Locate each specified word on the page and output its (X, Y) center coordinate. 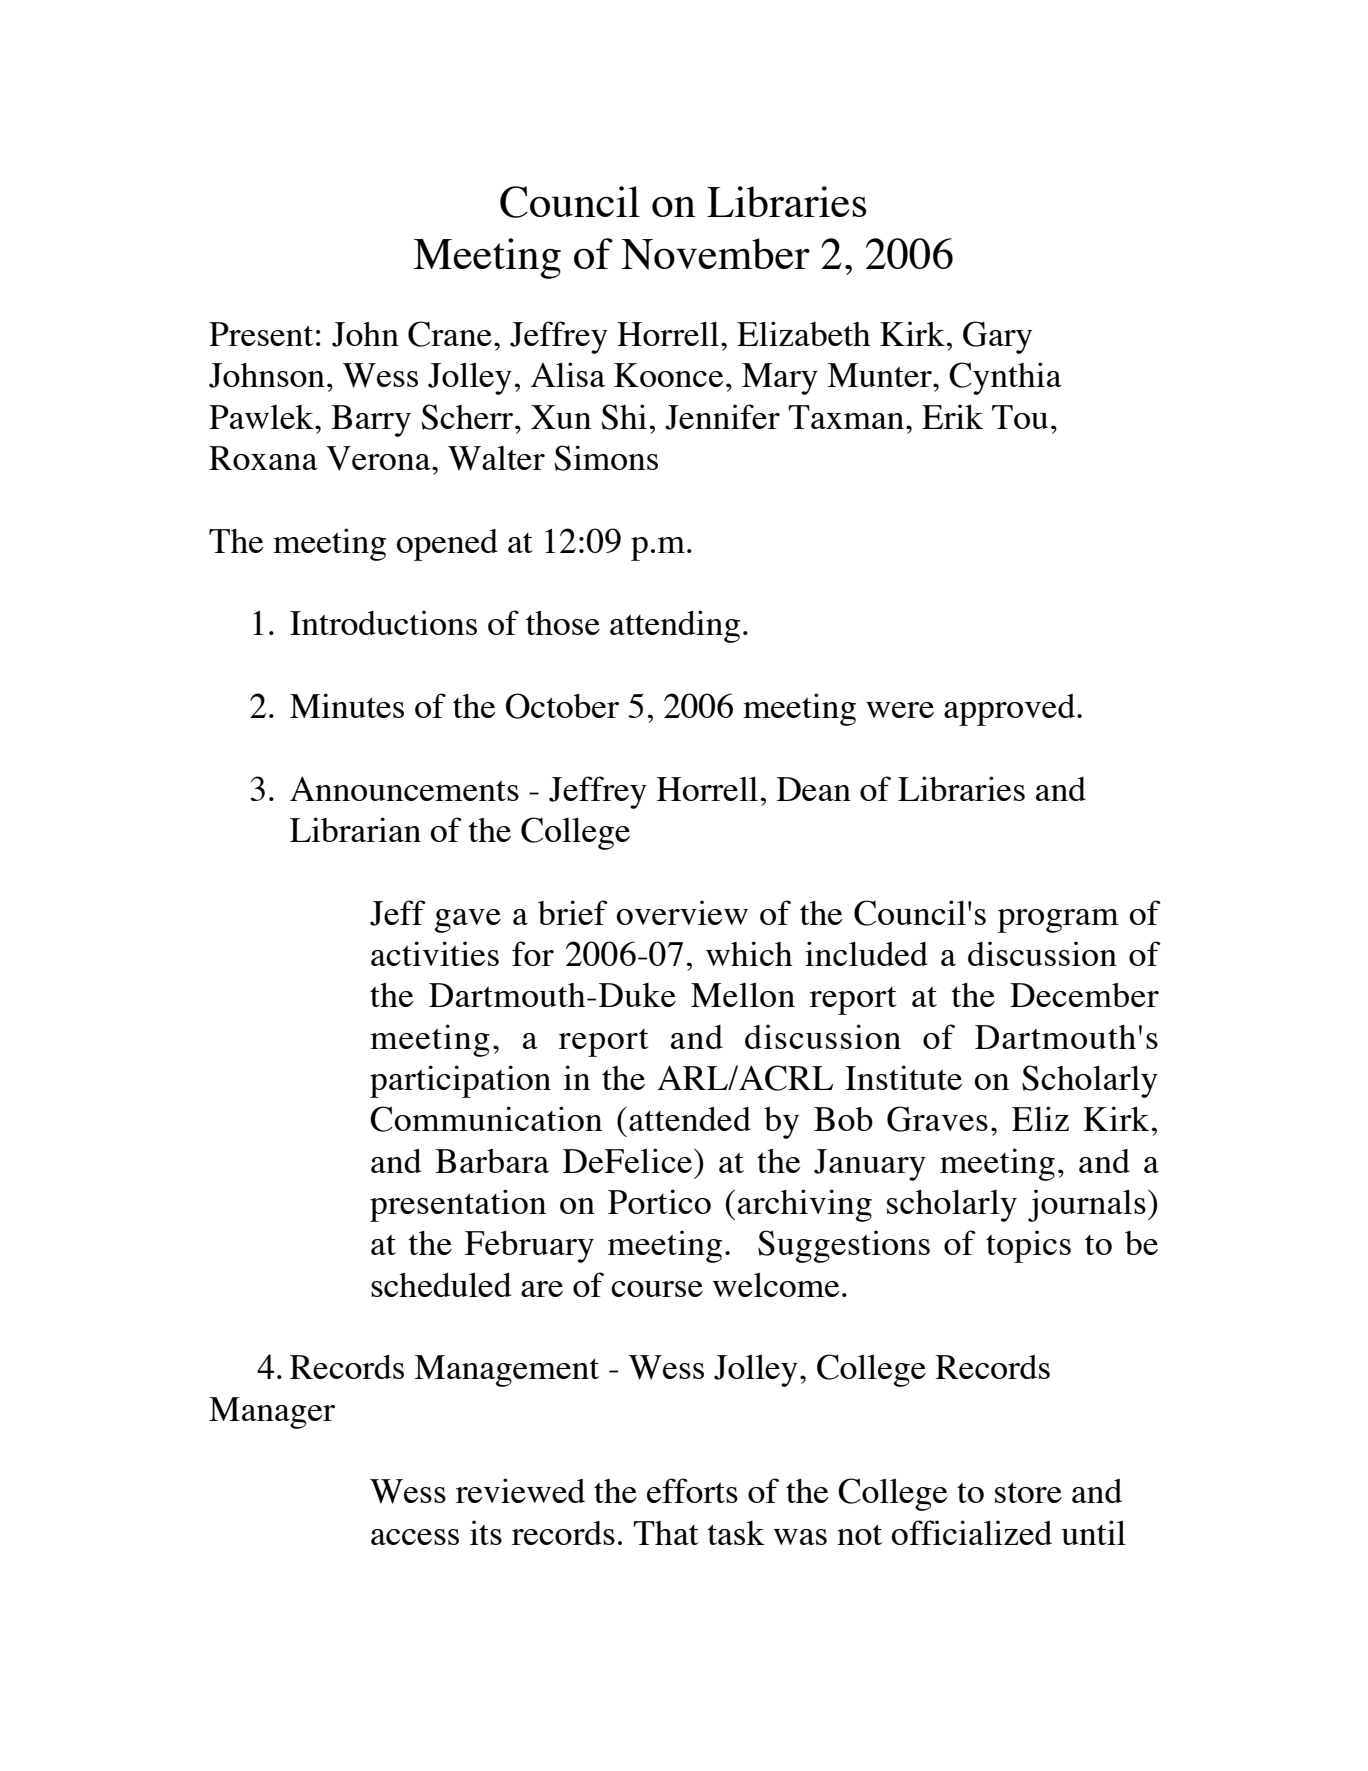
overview (682, 912)
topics (1028, 1246)
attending (675, 626)
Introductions (383, 622)
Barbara (492, 1161)
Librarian (355, 829)
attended (690, 1119)
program (1058, 921)
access (415, 1537)
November (715, 254)
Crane (450, 334)
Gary (997, 337)
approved (1011, 710)
